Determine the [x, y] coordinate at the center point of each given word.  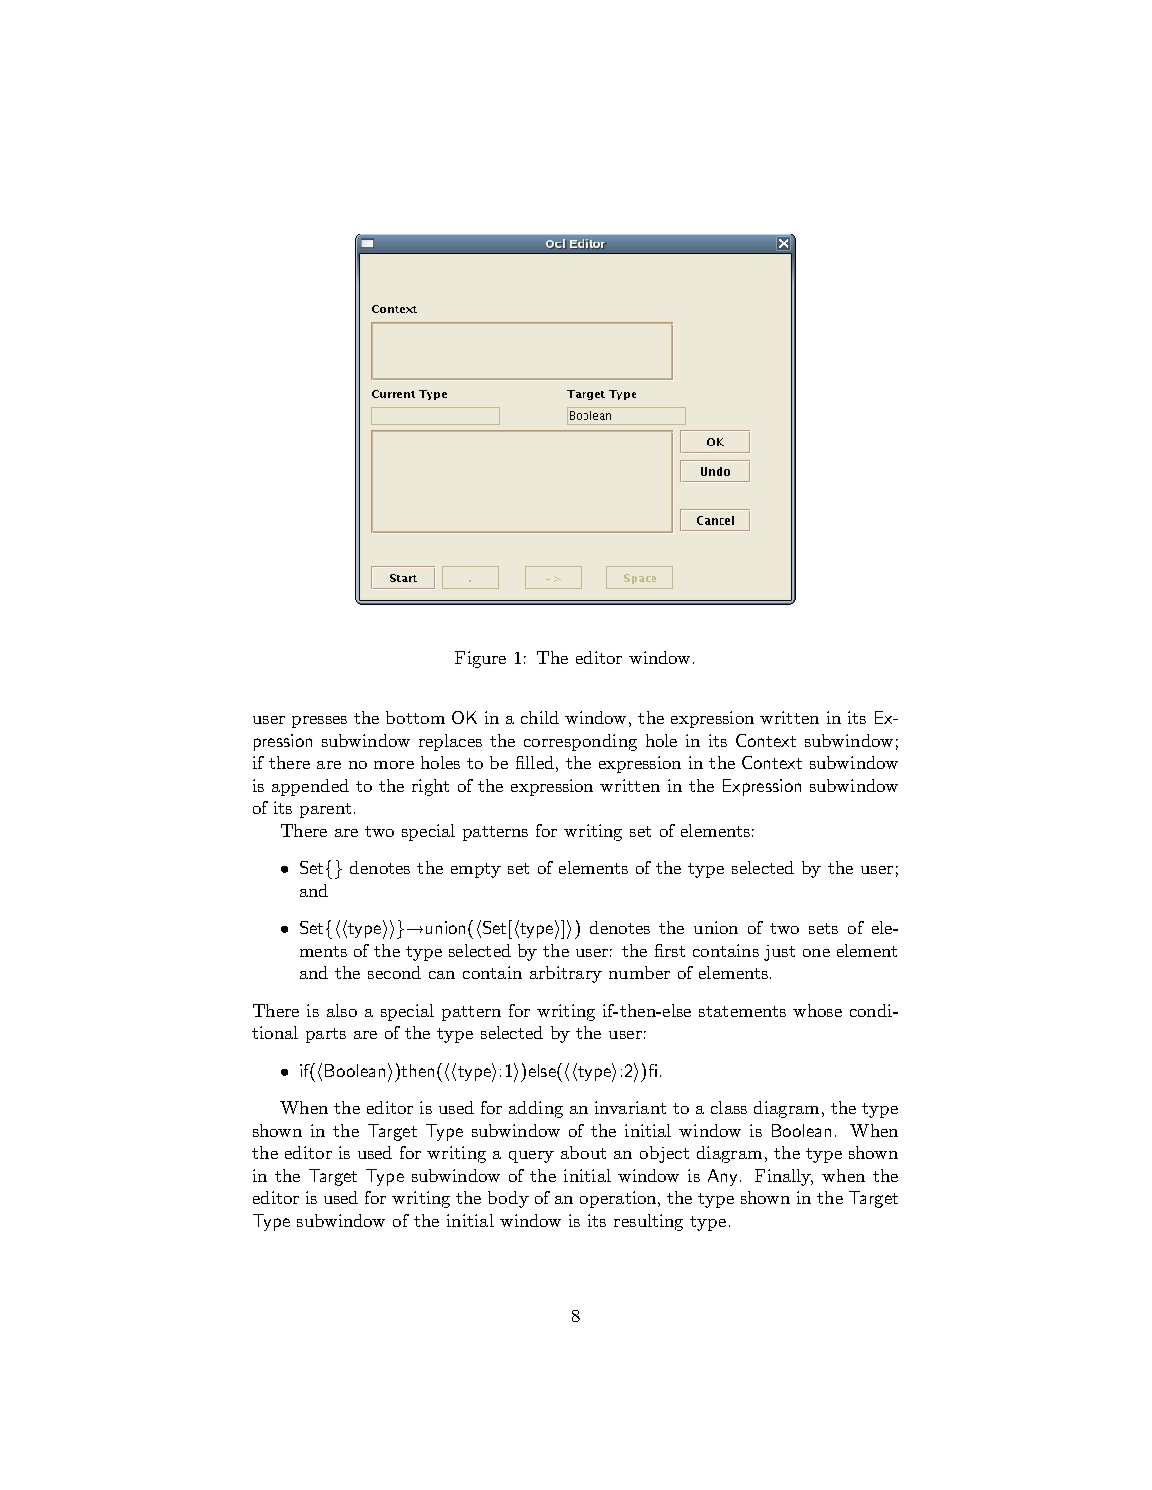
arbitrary [566, 974]
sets [823, 928]
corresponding [580, 742]
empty [476, 870]
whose [817, 1010]
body [508, 1199]
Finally [784, 1177]
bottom [415, 717]
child [540, 717]
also [342, 1010]
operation [619, 1199]
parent [325, 810]
